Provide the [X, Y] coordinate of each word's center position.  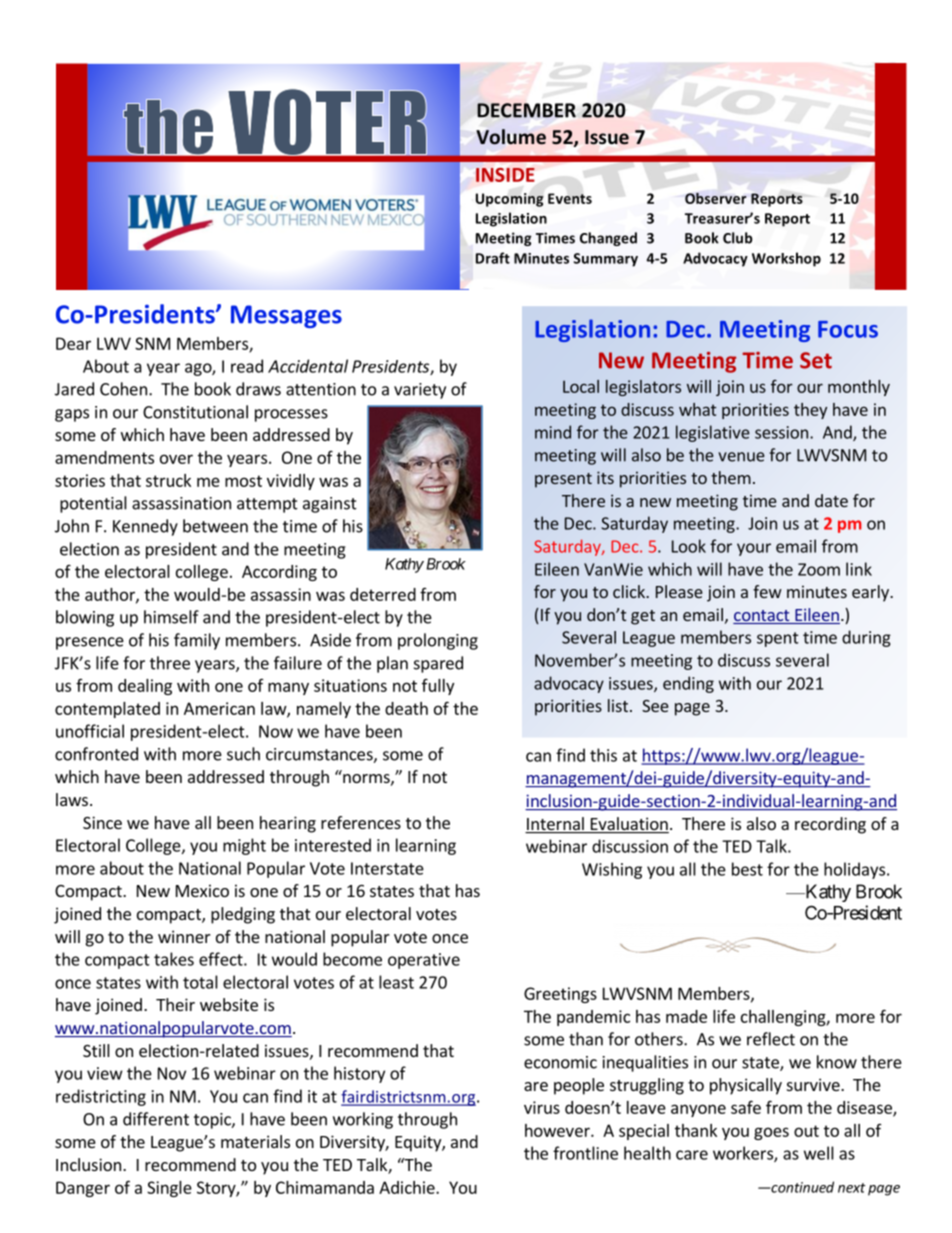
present [563, 480]
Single [169, 1189]
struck [168, 480]
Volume [511, 137]
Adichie [408, 1187]
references [361, 822]
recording [830, 825]
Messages [286, 316]
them [731, 477]
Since [102, 822]
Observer [716, 198]
